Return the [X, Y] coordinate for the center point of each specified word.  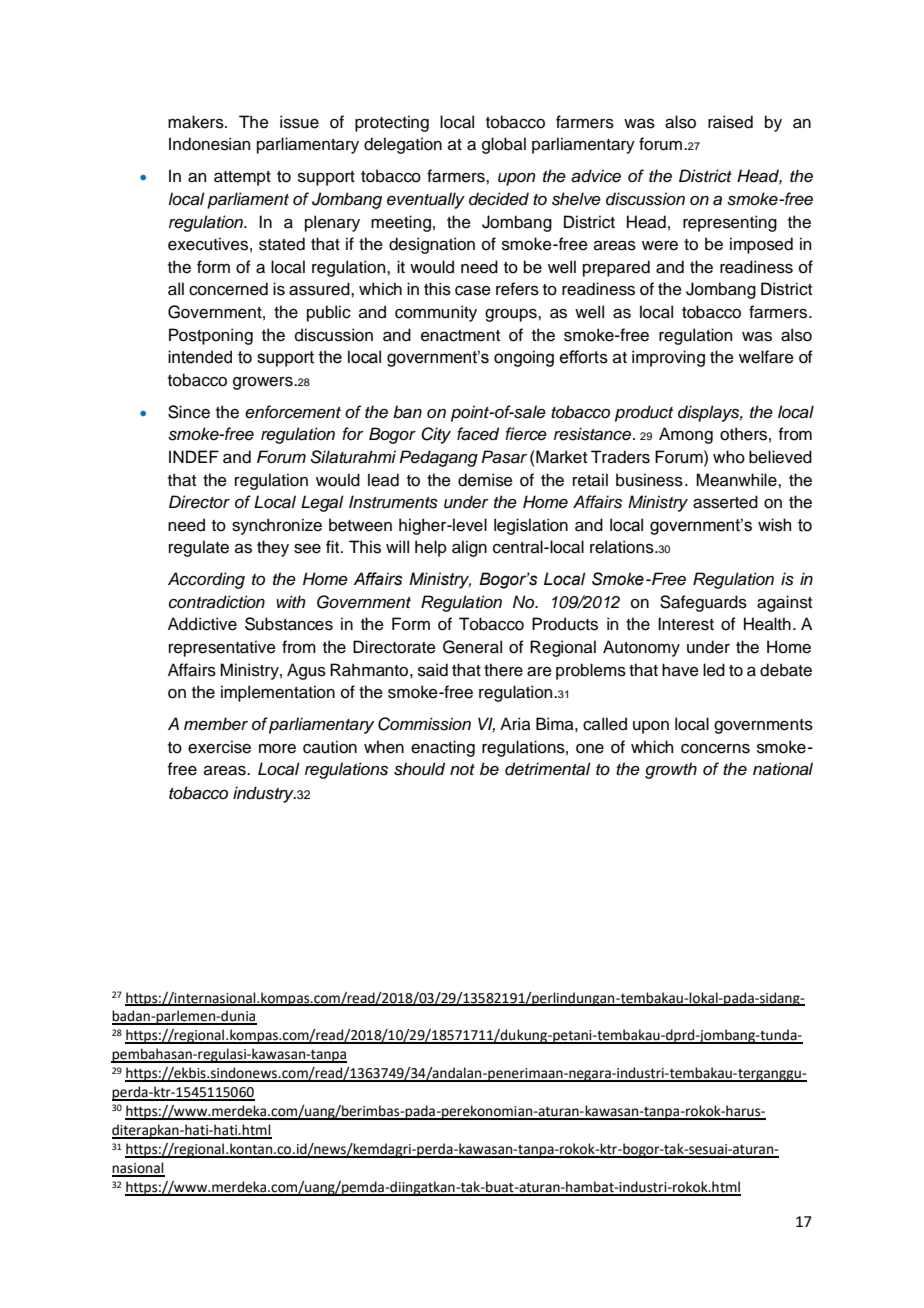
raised [730, 122]
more [277, 749]
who [729, 457]
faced [478, 434]
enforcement [293, 412]
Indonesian [209, 144]
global [504, 145]
